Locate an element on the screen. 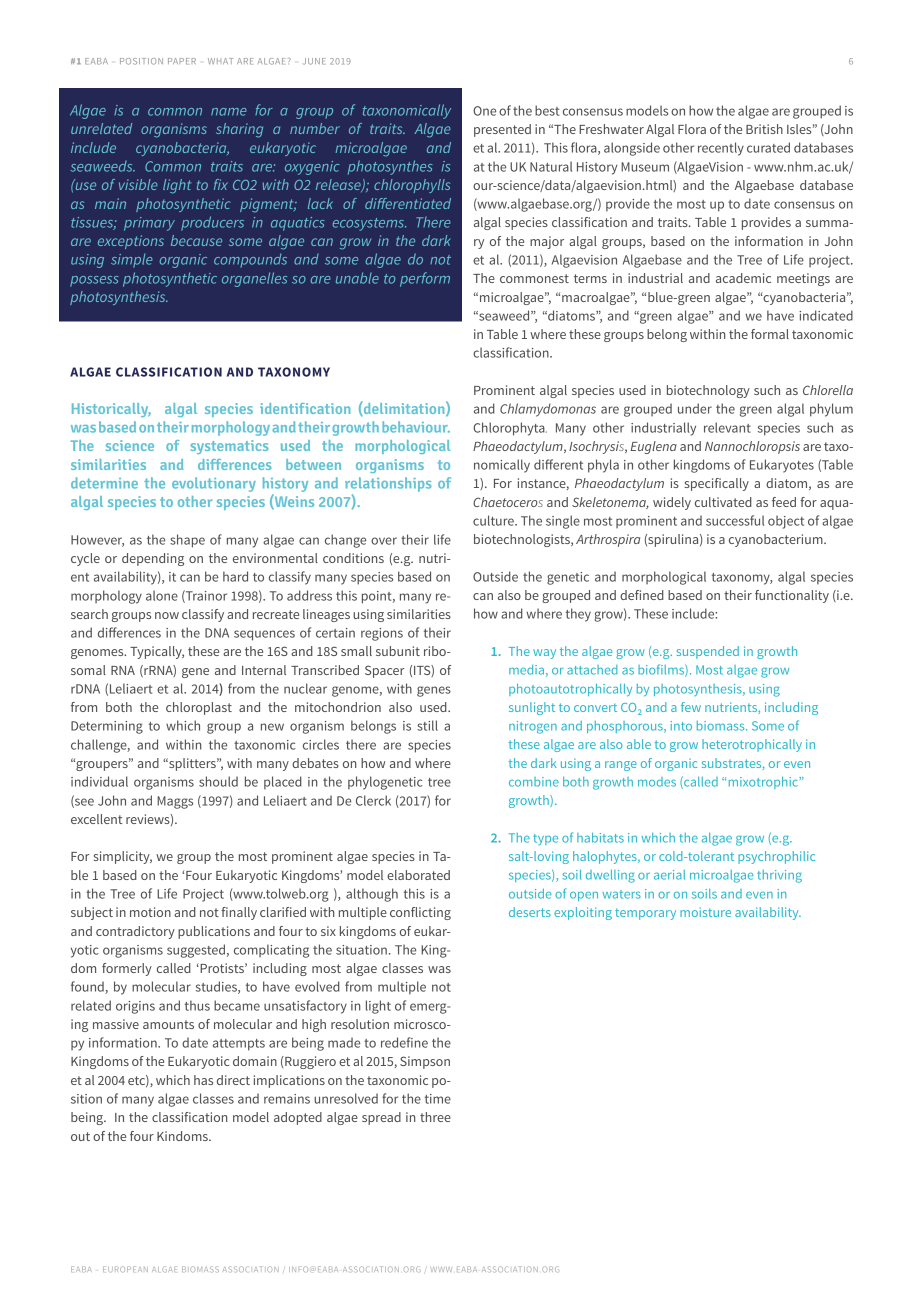 The width and height of the screenshot is (924, 1308). subunit is located at coordinates (398, 651).
